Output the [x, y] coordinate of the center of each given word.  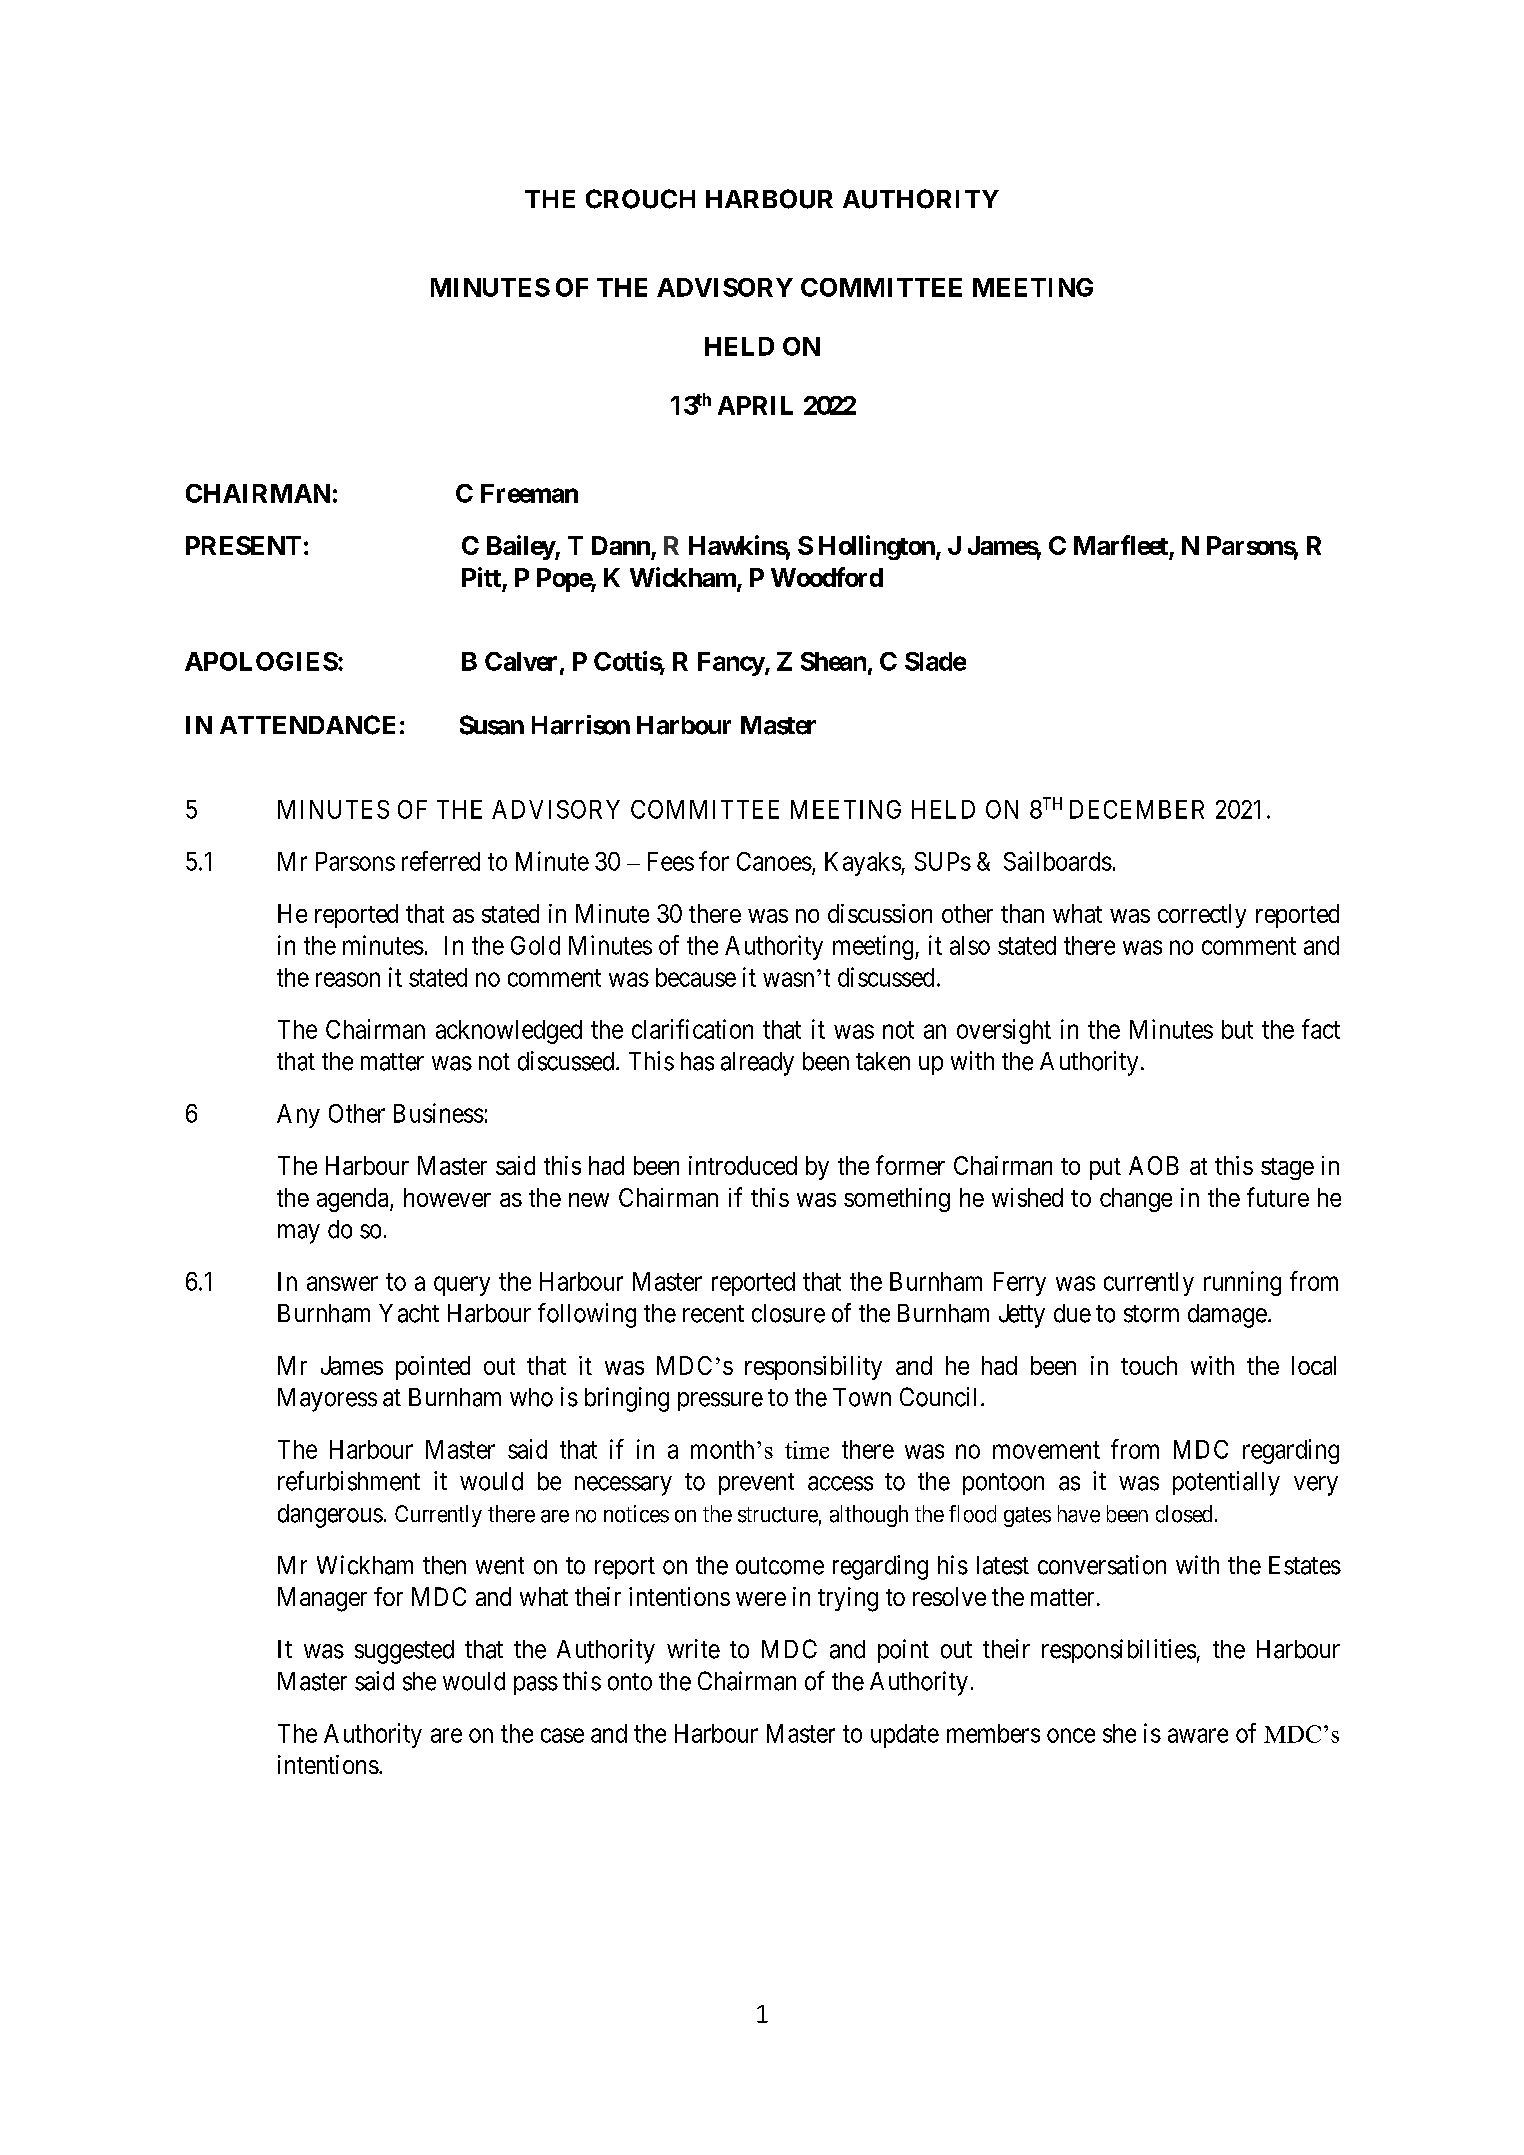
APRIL [755, 405]
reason [348, 979]
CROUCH [640, 199]
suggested [404, 1652]
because [696, 977]
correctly [1202, 916]
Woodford [827, 577]
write [693, 1649]
